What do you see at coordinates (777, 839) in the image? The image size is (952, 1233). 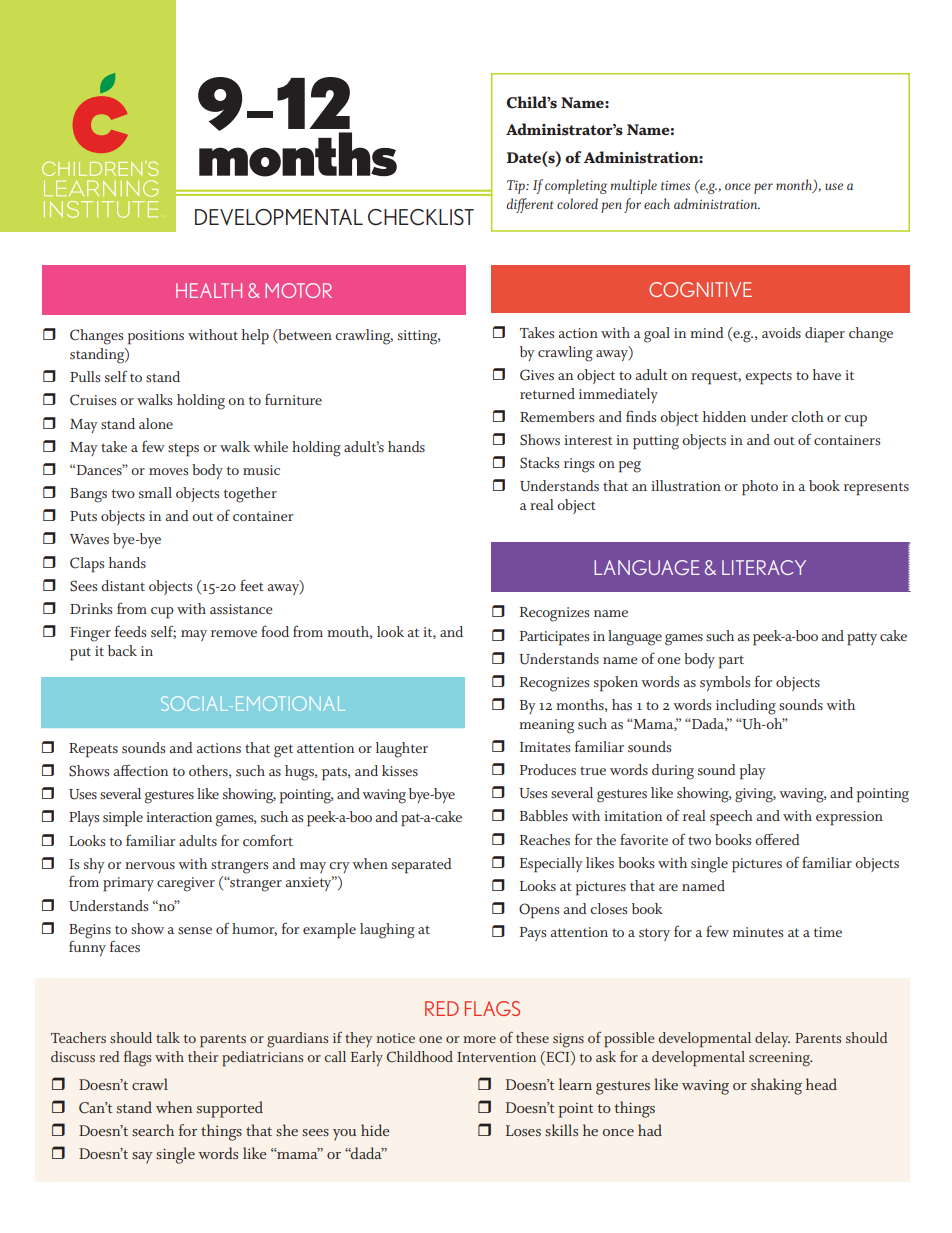 I see `offered` at bounding box center [777, 839].
